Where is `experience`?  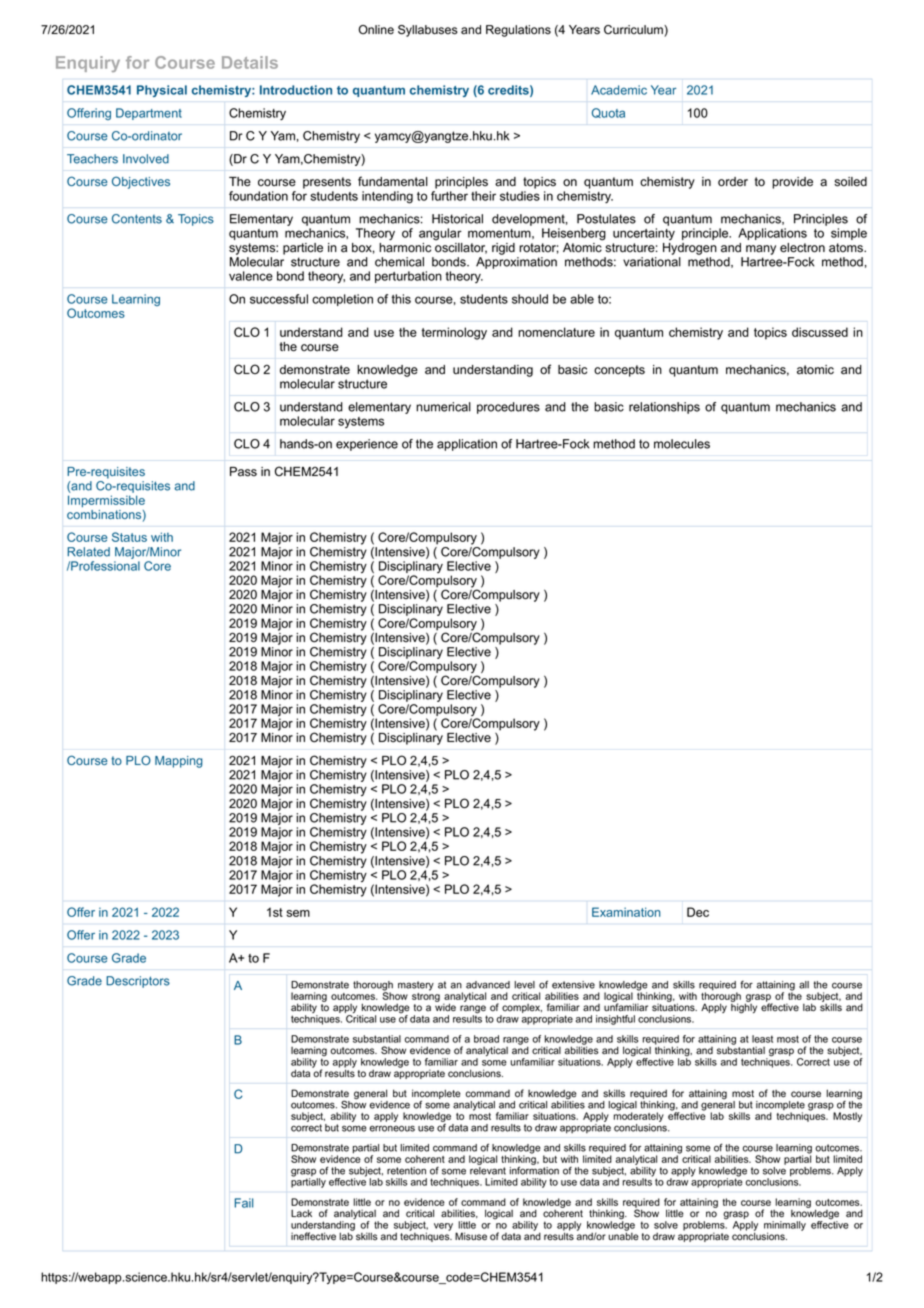 experience is located at coordinates (367, 445).
